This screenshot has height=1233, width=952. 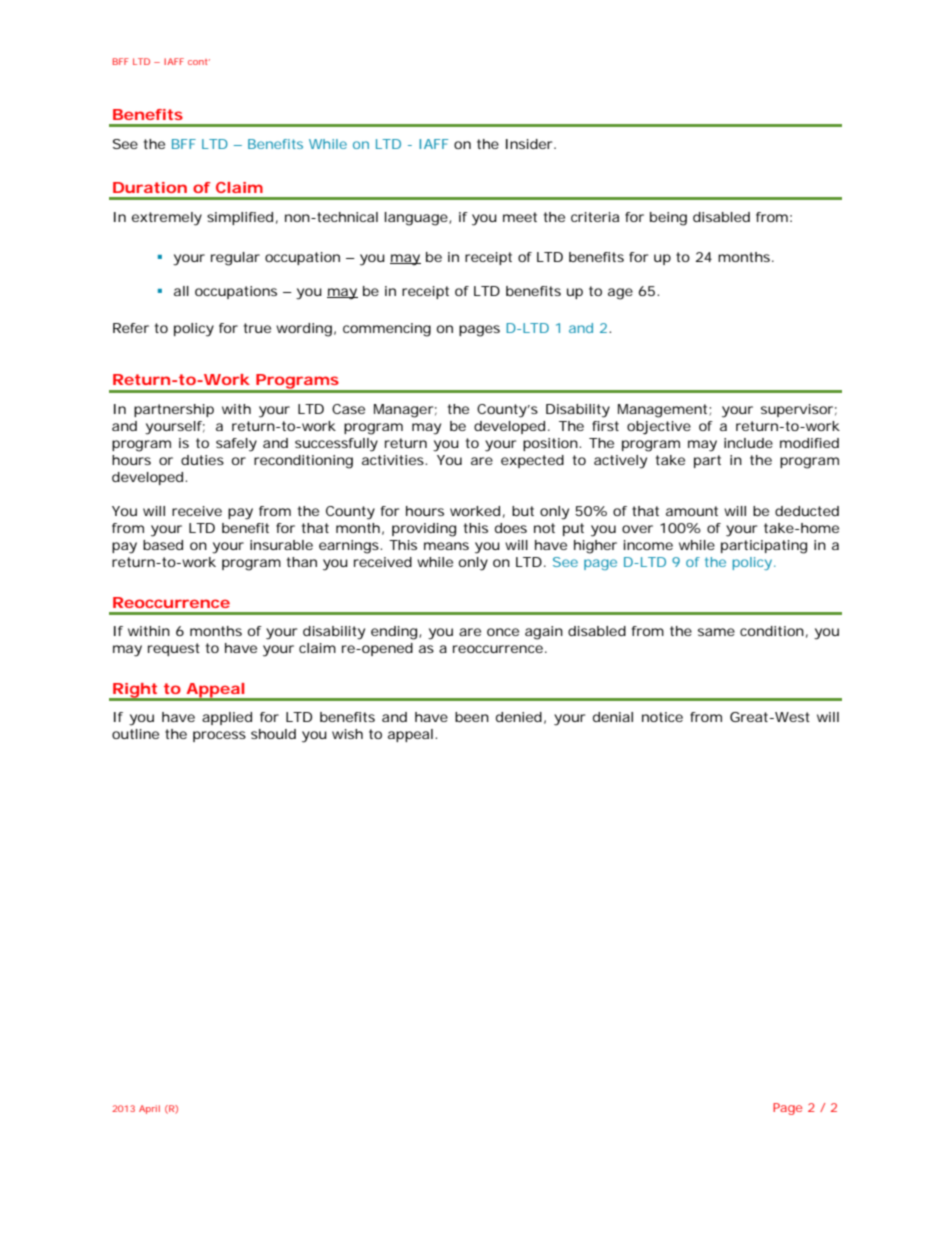 What do you see at coordinates (668, 219) in the screenshot?
I see `being` at bounding box center [668, 219].
